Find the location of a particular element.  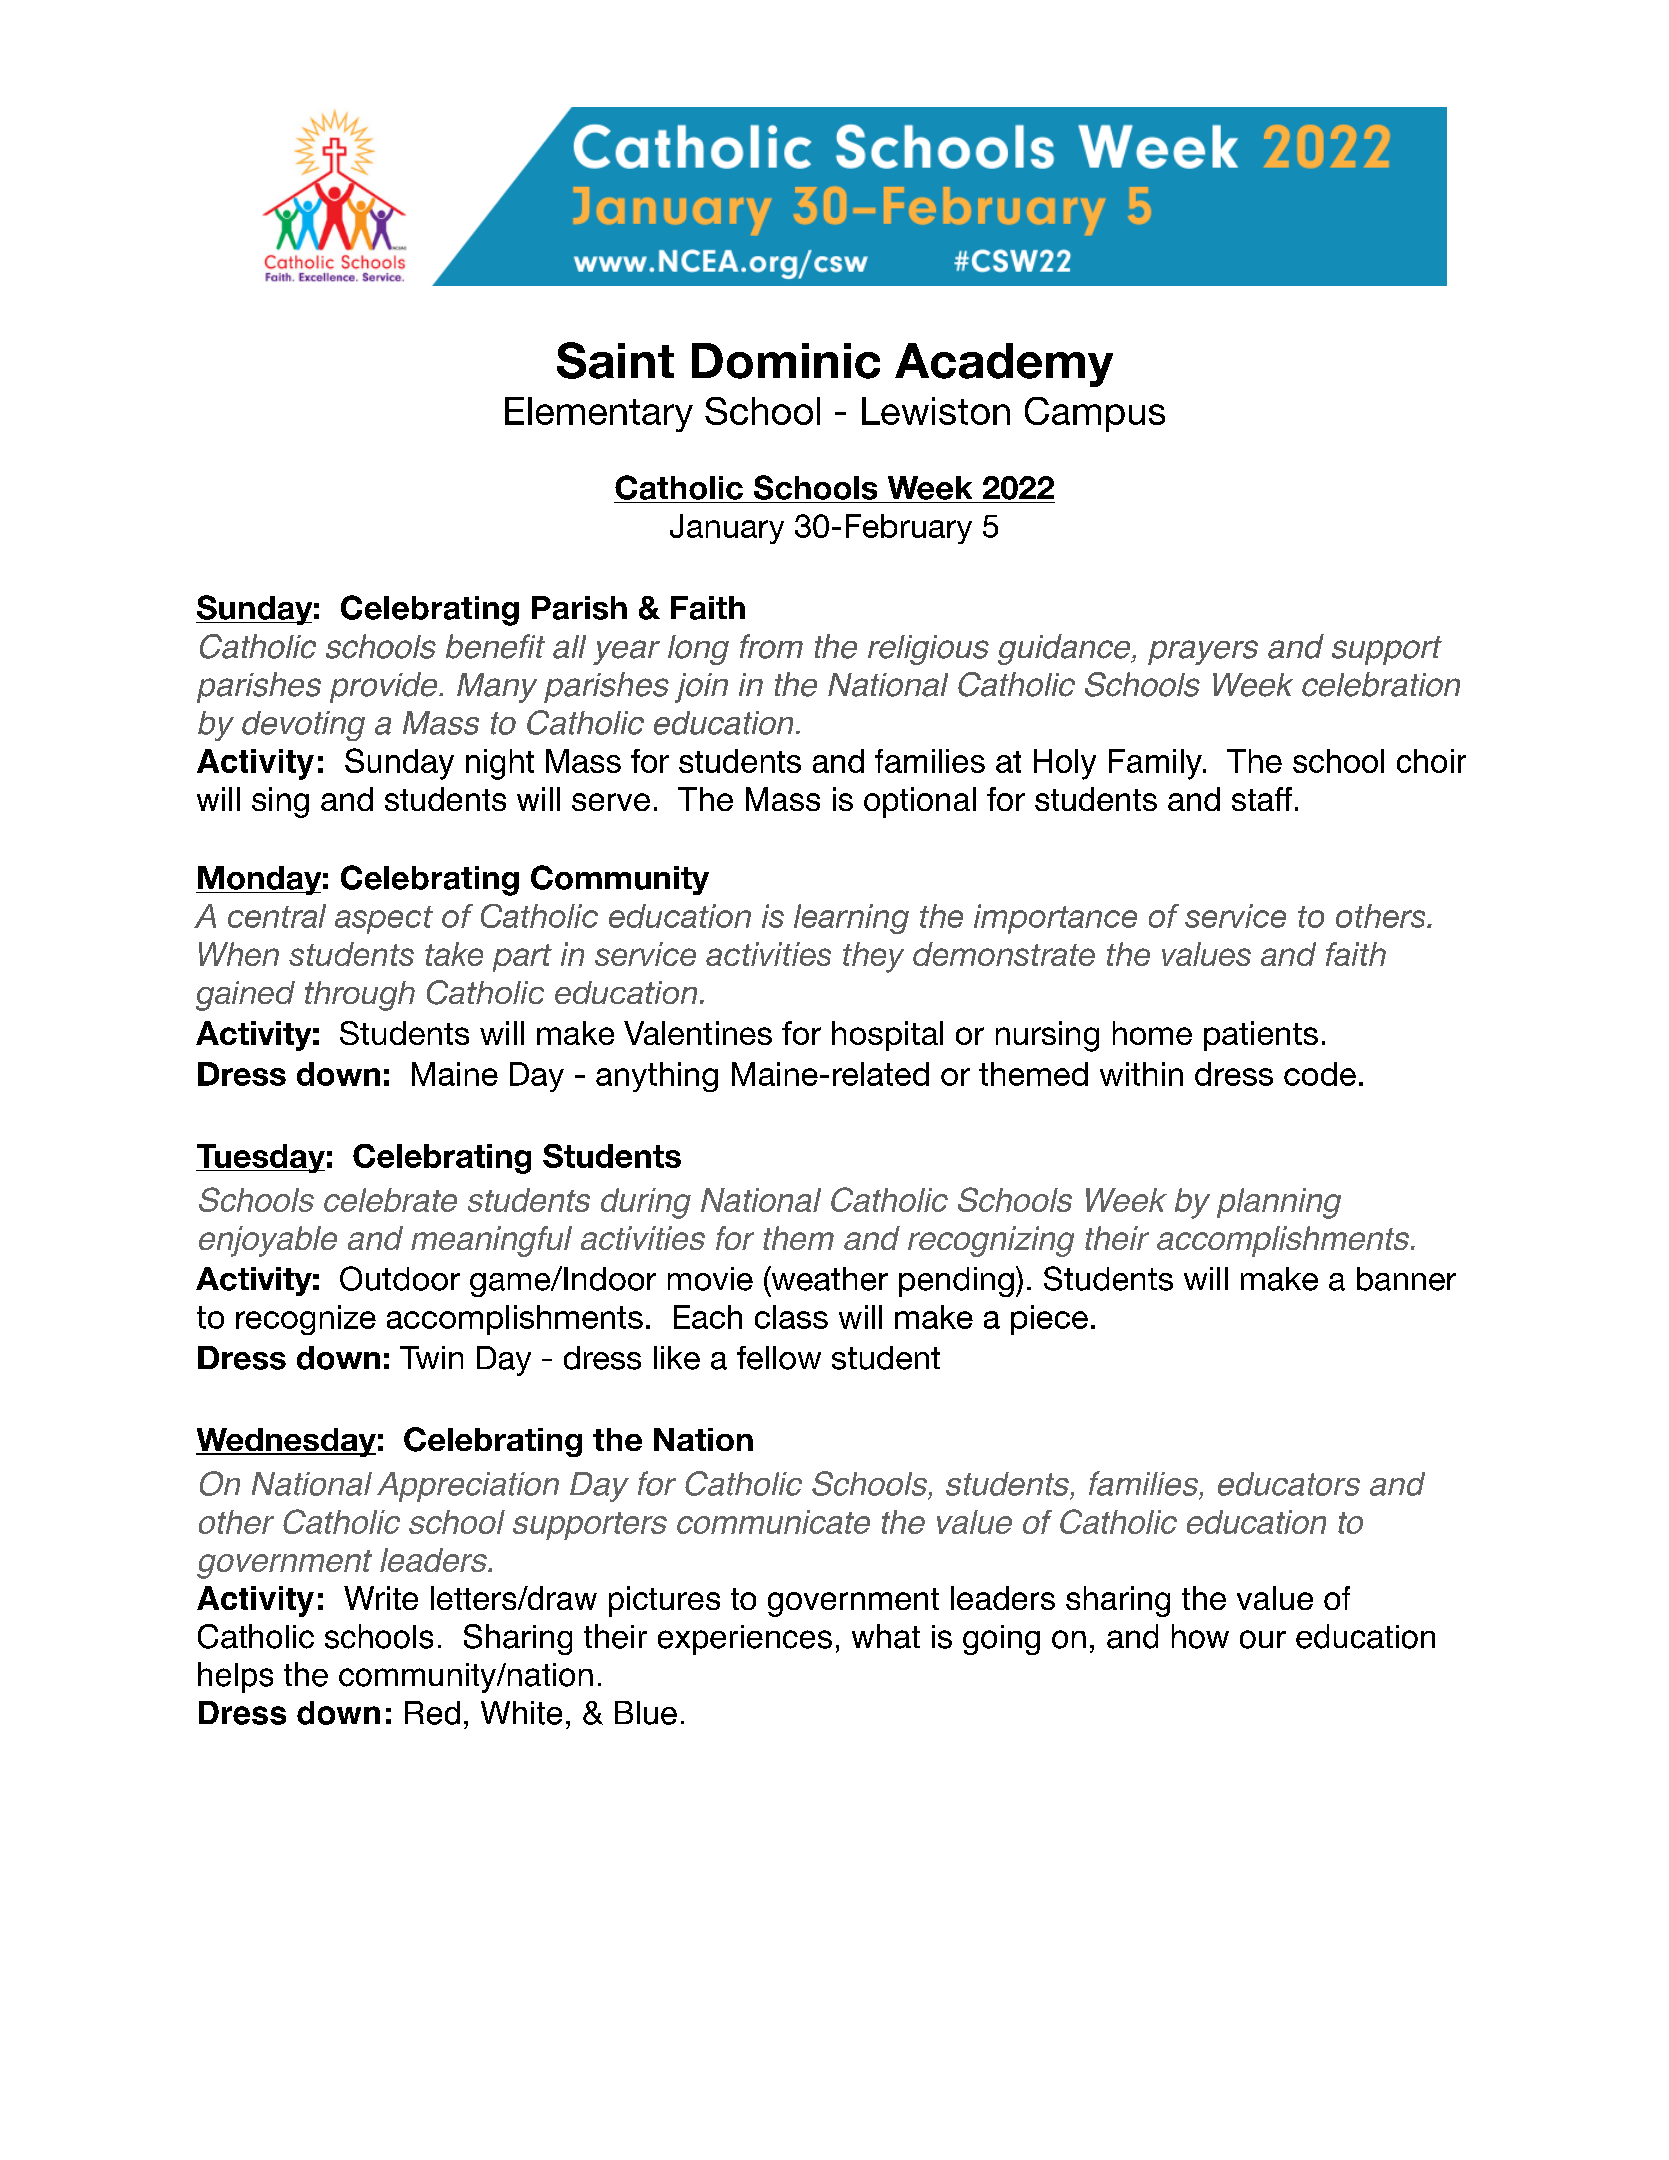

through is located at coordinates (360, 996).
